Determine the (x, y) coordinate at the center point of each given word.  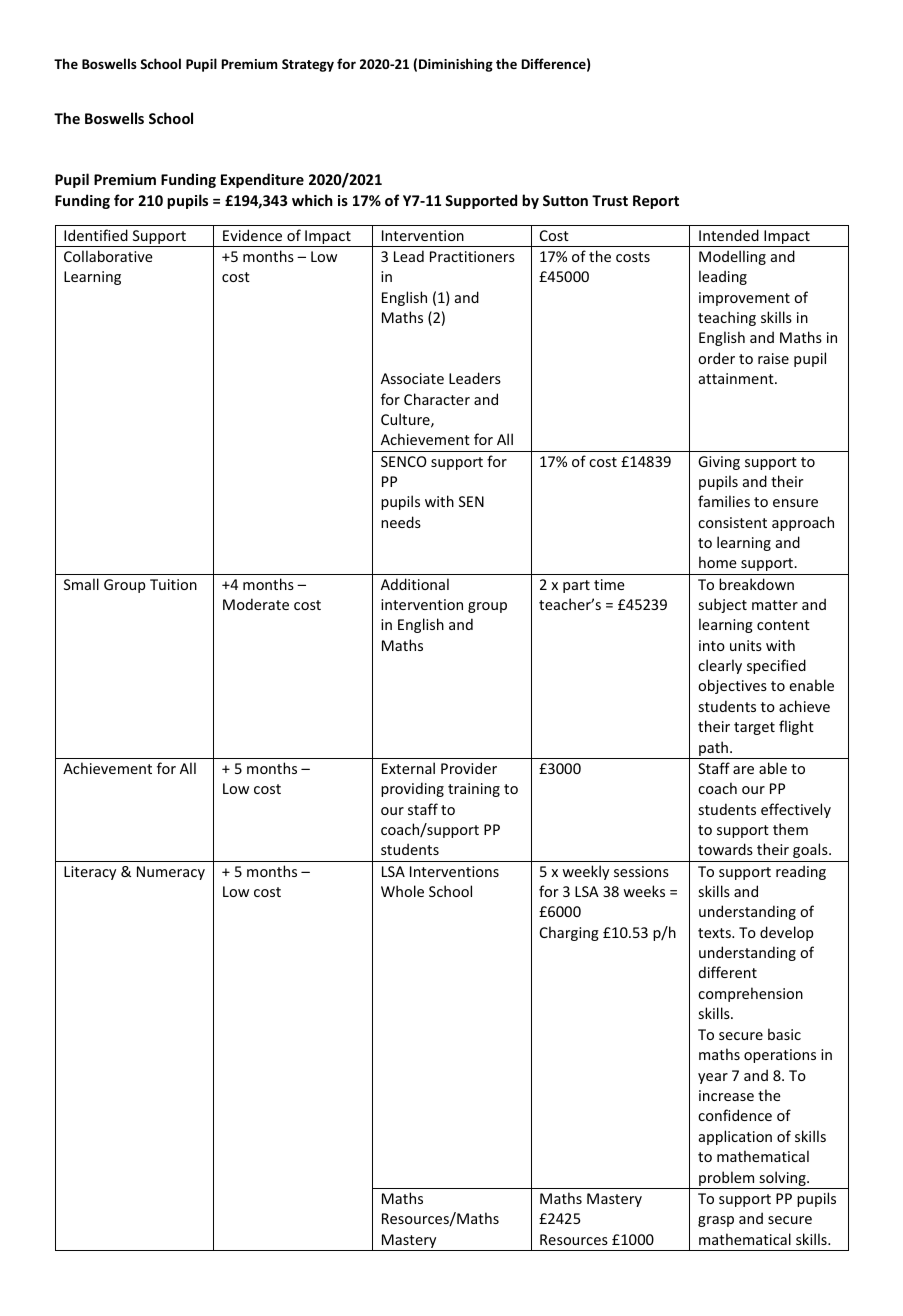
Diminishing (456, 65)
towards (725, 849)
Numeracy (171, 873)
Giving (719, 463)
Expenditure (262, 180)
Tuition (173, 584)
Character (437, 399)
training (474, 790)
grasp (716, 1221)
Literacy (90, 873)
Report (656, 202)
